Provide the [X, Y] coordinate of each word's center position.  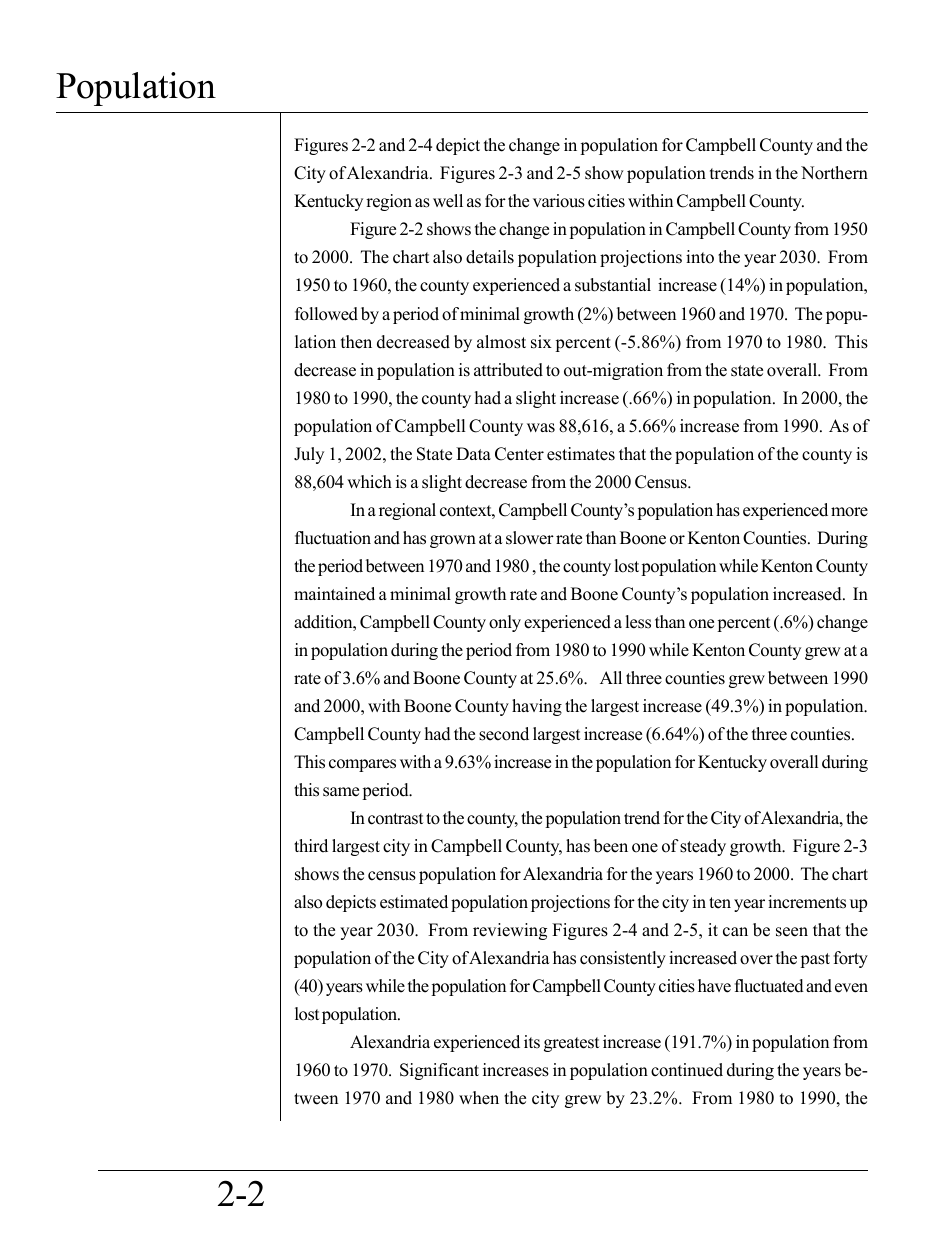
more [849, 512]
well [448, 201]
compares [362, 765]
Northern [834, 173]
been [611, 846]
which [369, 482]
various [559, 201]
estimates [581, 454]
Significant [439, 1071]
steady [703, 847]
